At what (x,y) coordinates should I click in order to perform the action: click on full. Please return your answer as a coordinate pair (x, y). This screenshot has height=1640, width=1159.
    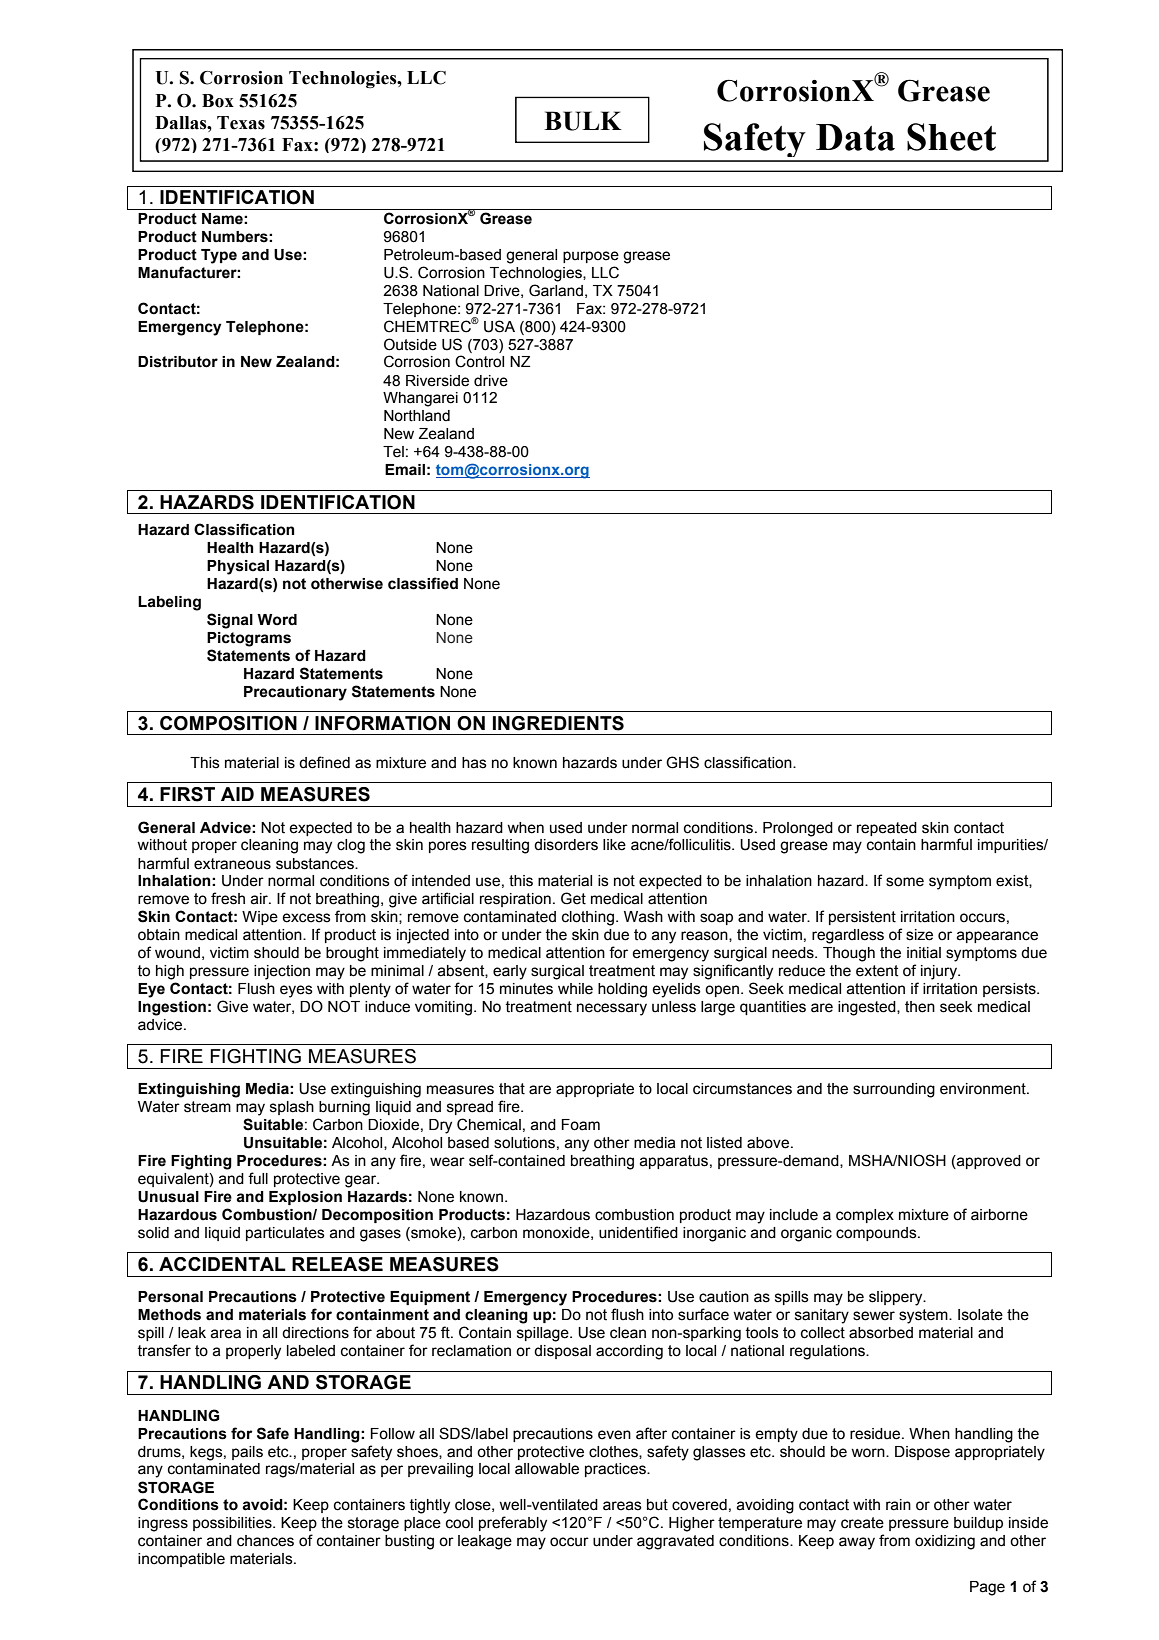
    Looking at the image, I should click on (258, 1178).
